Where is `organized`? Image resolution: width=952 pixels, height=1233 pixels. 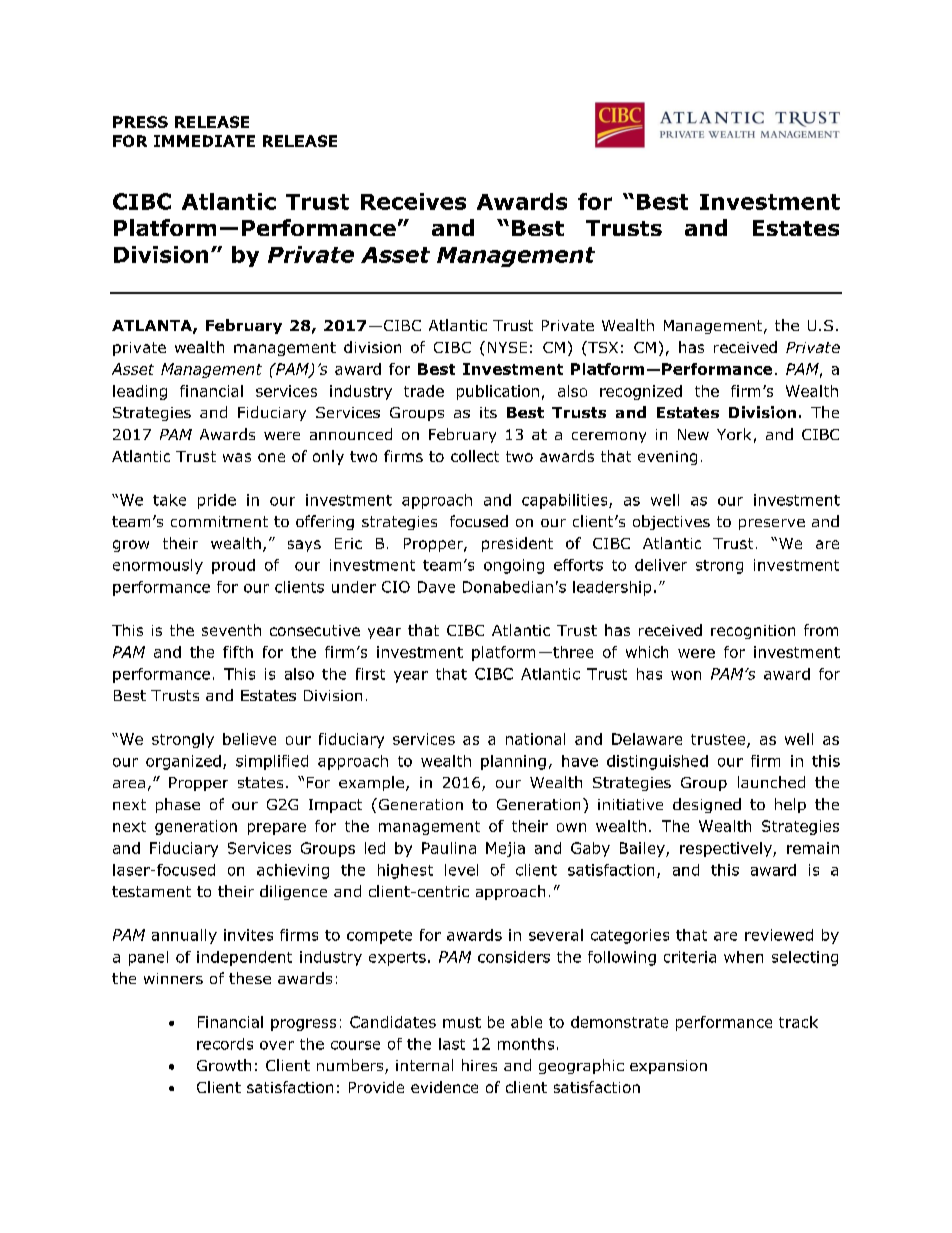
organized is located at coordinates (183, 762).
